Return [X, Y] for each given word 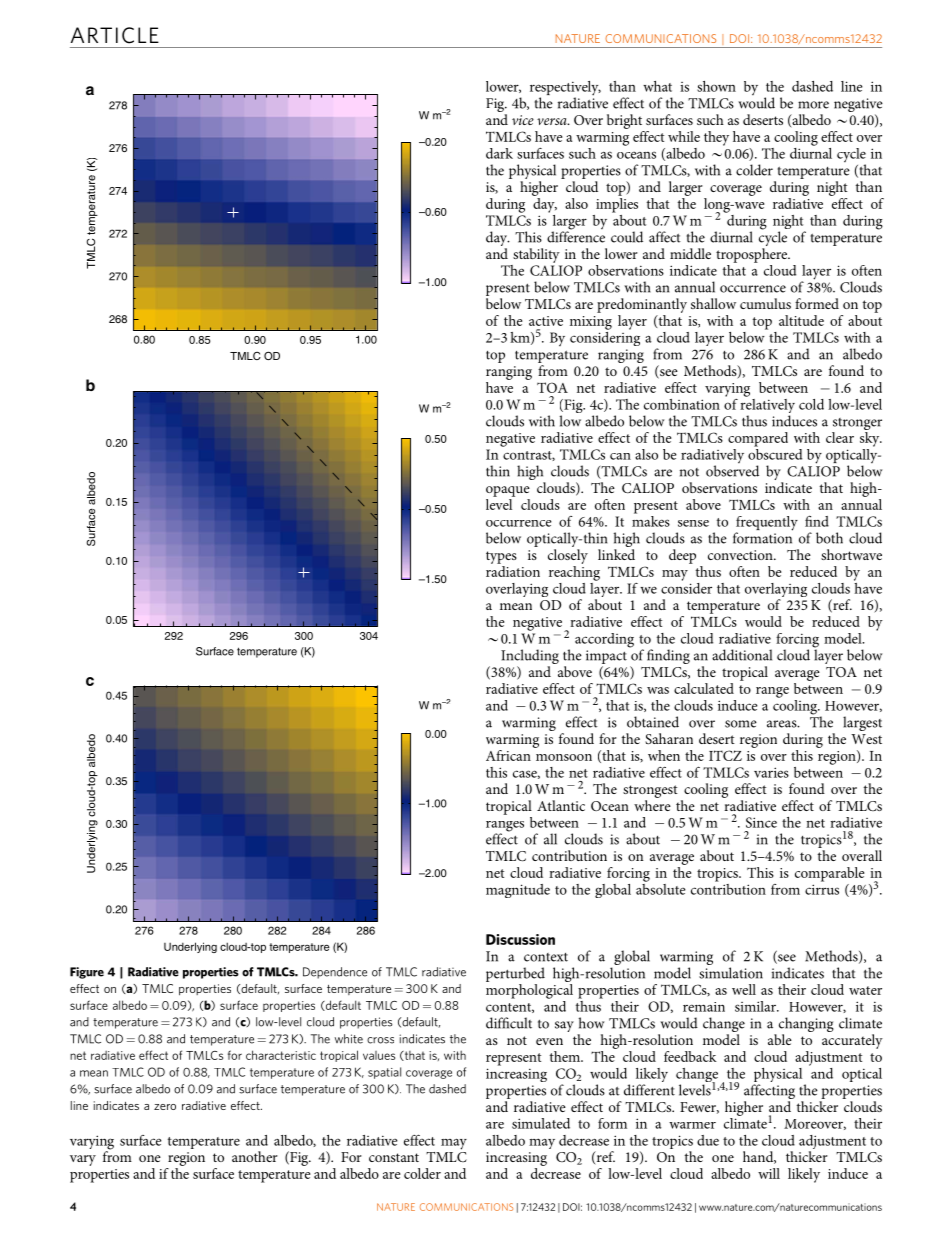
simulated [541, 1123]
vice [523, 120]
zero [165, 1107]
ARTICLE [115, 35]
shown [716, 86]
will [769, 1173]
